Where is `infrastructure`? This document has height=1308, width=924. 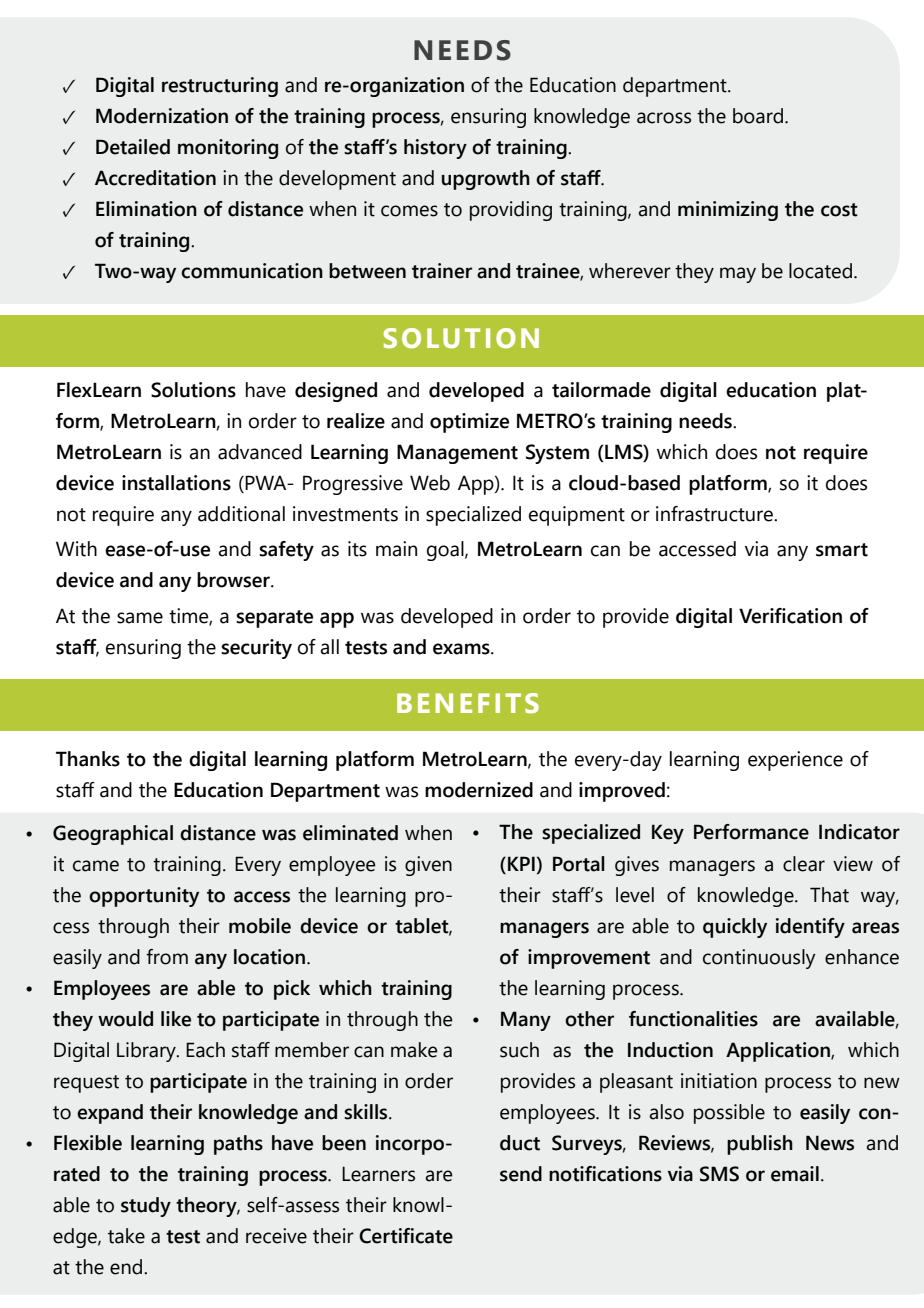 infrastructure is located at coordinates (716, 514).
